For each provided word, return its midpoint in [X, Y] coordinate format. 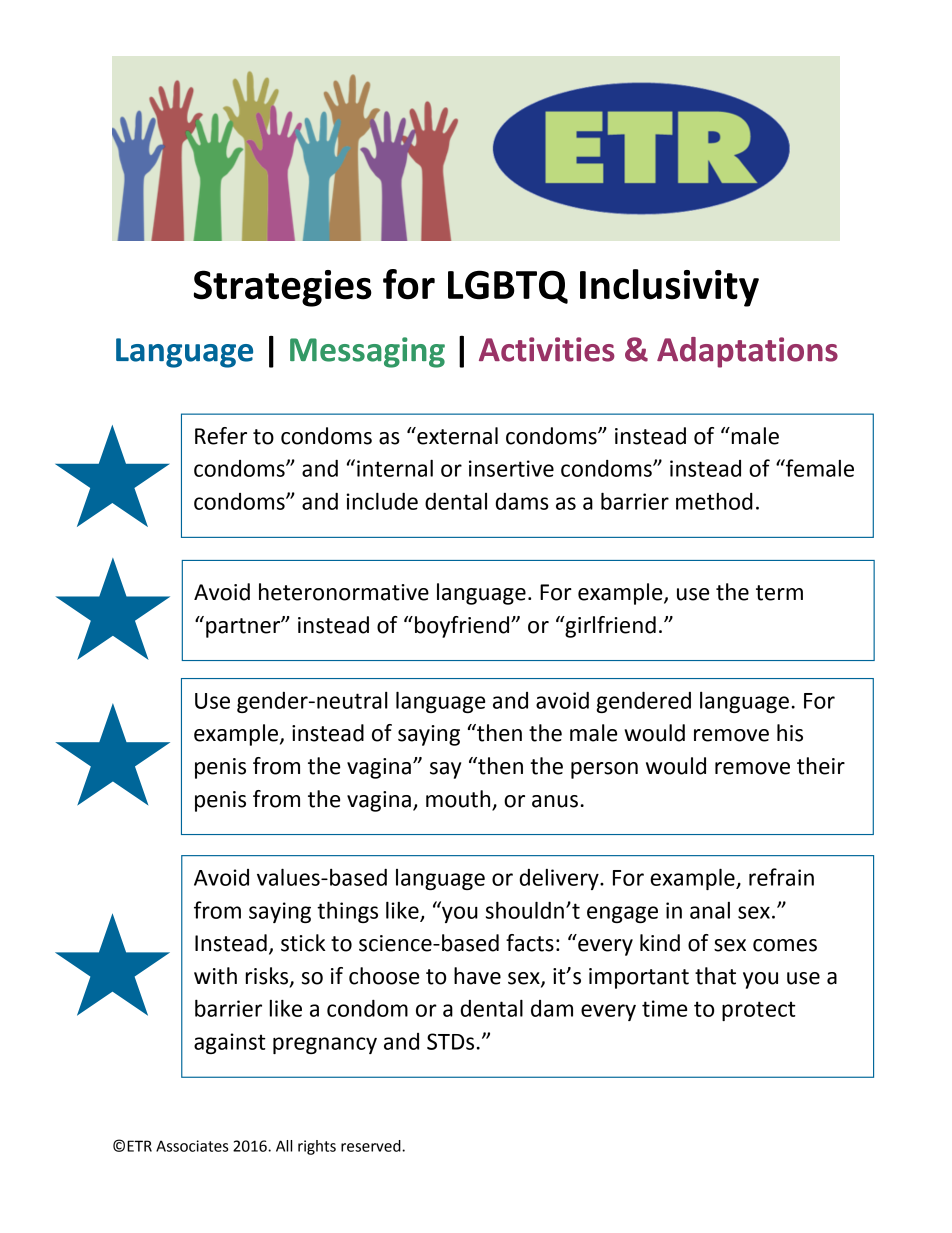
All [284, 1146]
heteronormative [344, 592]
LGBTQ [508, 287]
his [790, 733]
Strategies [283, 288]
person [604, 770]
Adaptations [747, 352]
